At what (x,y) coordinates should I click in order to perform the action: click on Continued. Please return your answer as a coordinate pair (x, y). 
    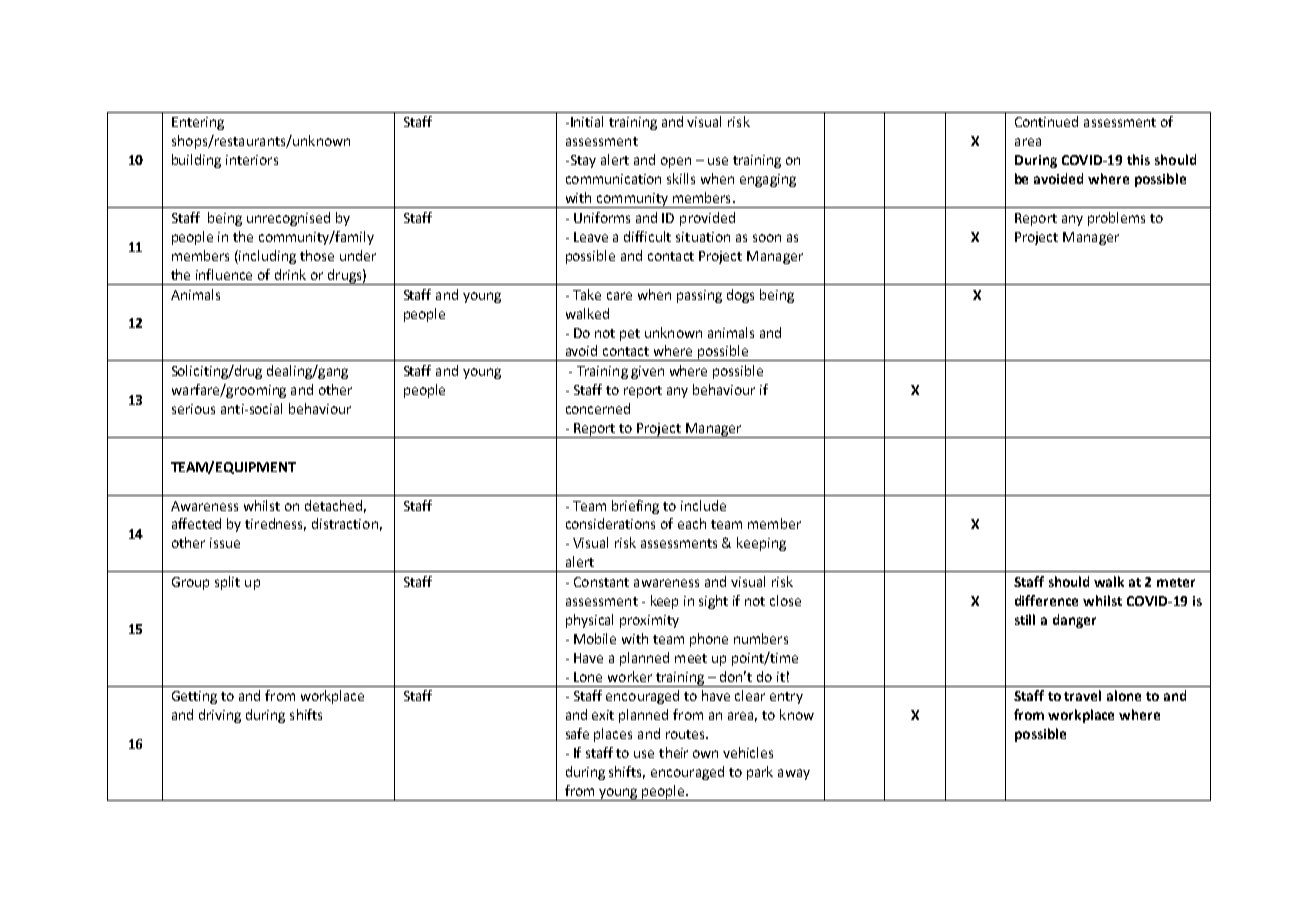
    Looking at the image, I should click on (1046, 121).
